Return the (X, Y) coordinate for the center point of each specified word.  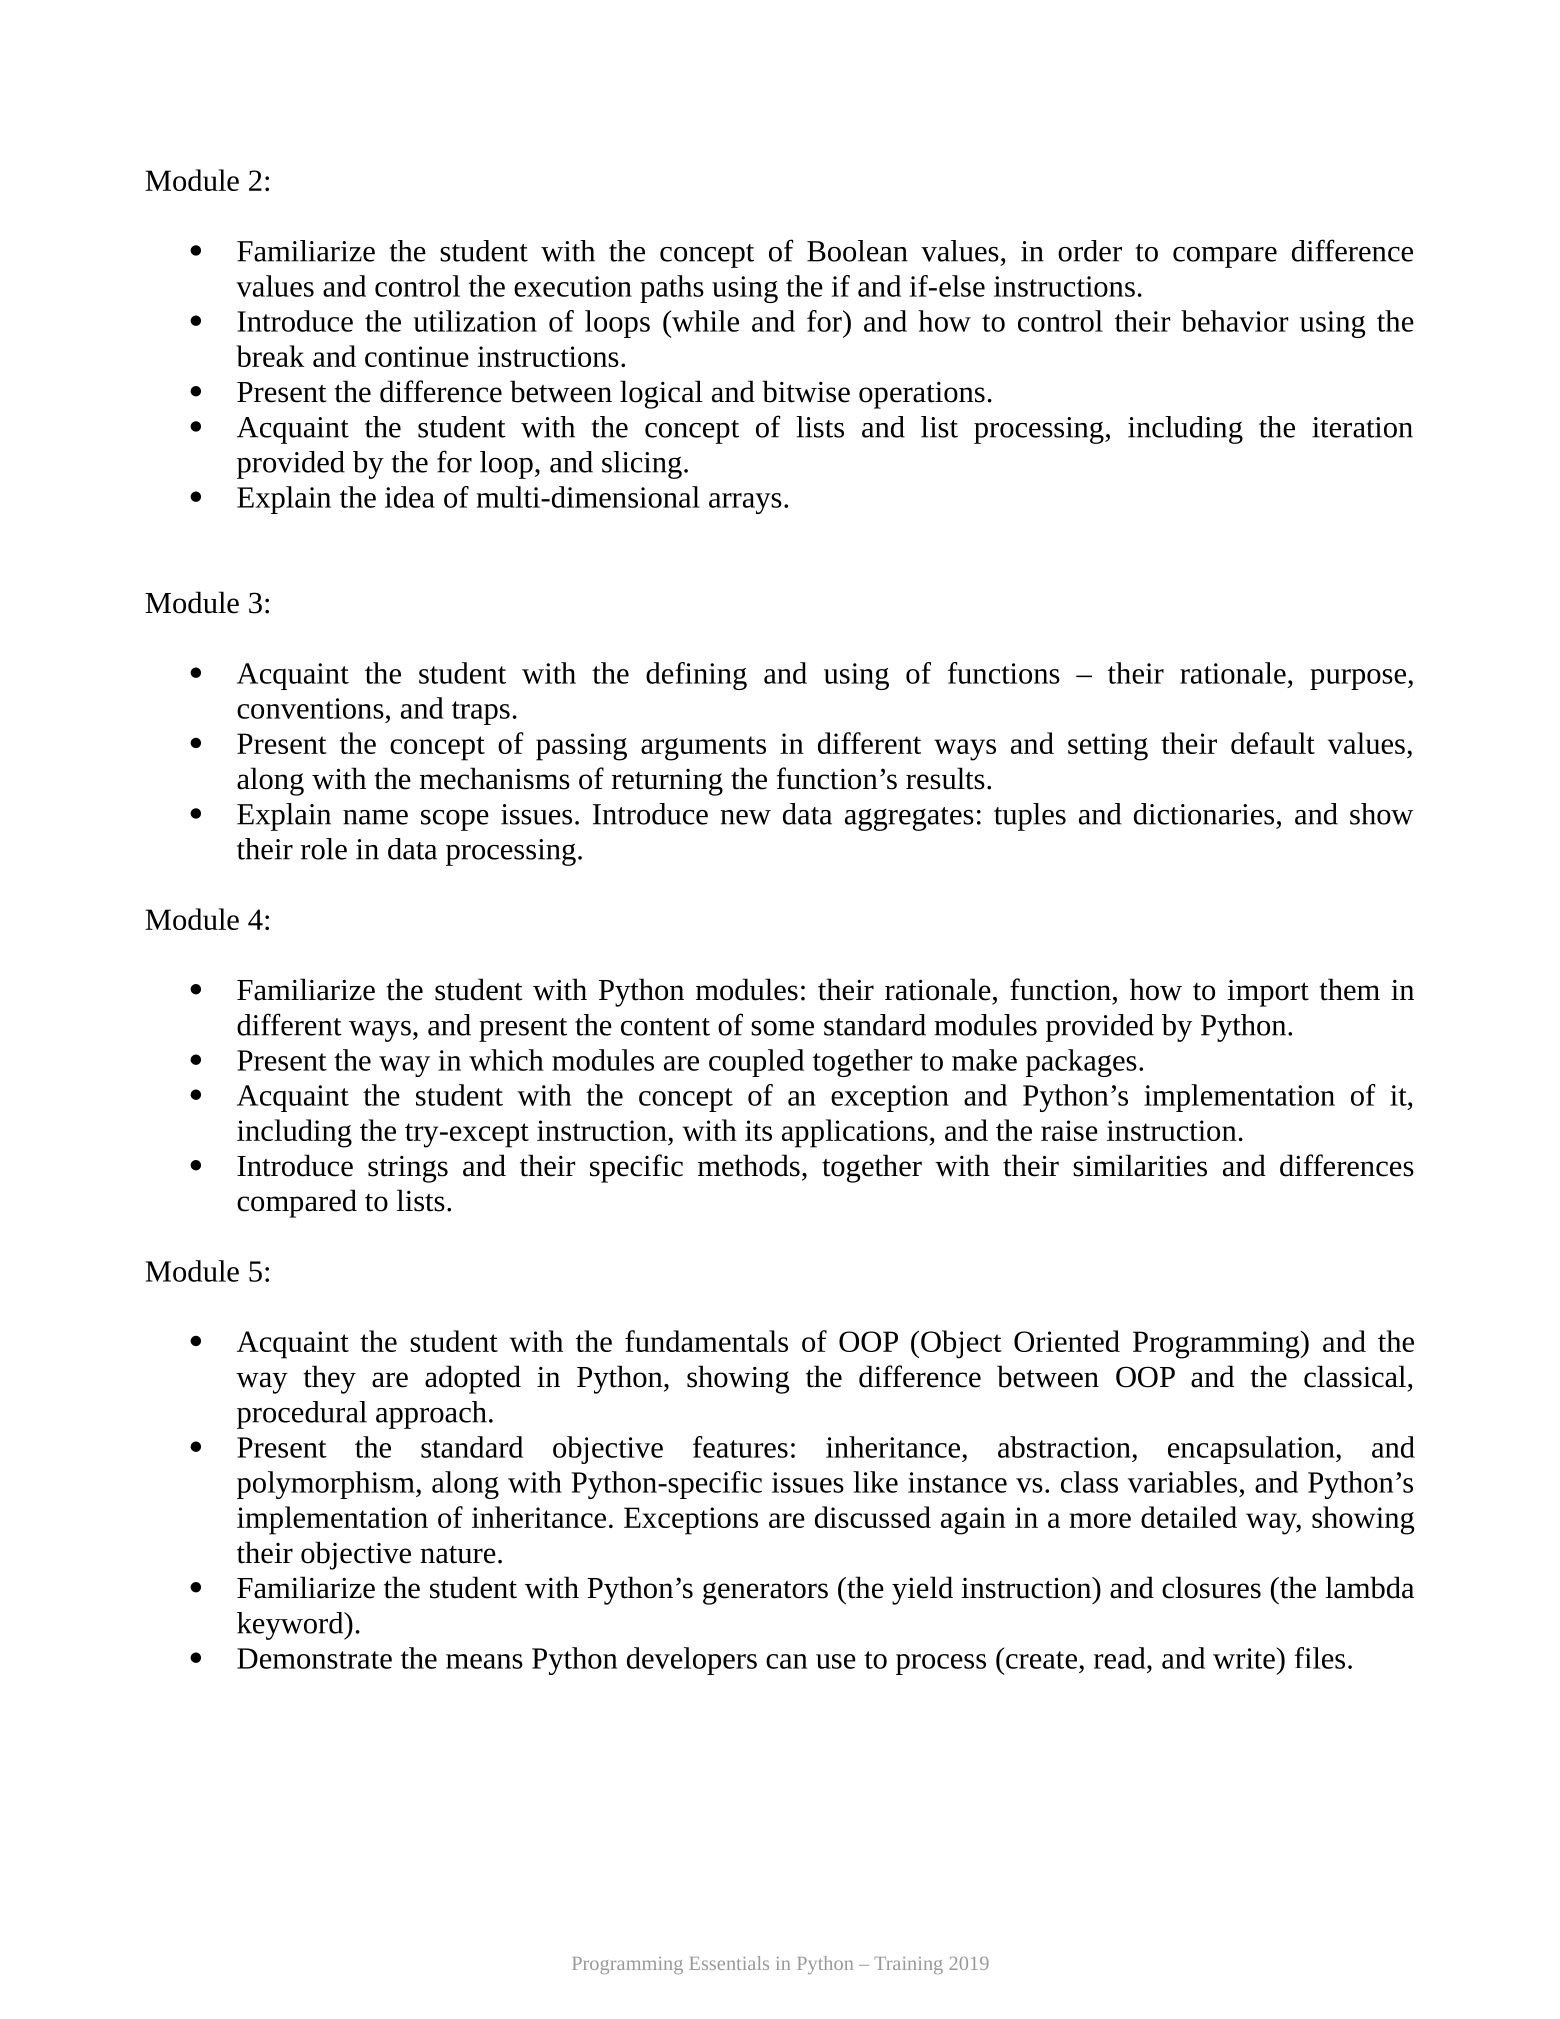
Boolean (857, 251)
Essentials (729, 1963)
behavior (1234, 321)
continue (417, 356)
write (1244, 1658)
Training (908, 1965)
